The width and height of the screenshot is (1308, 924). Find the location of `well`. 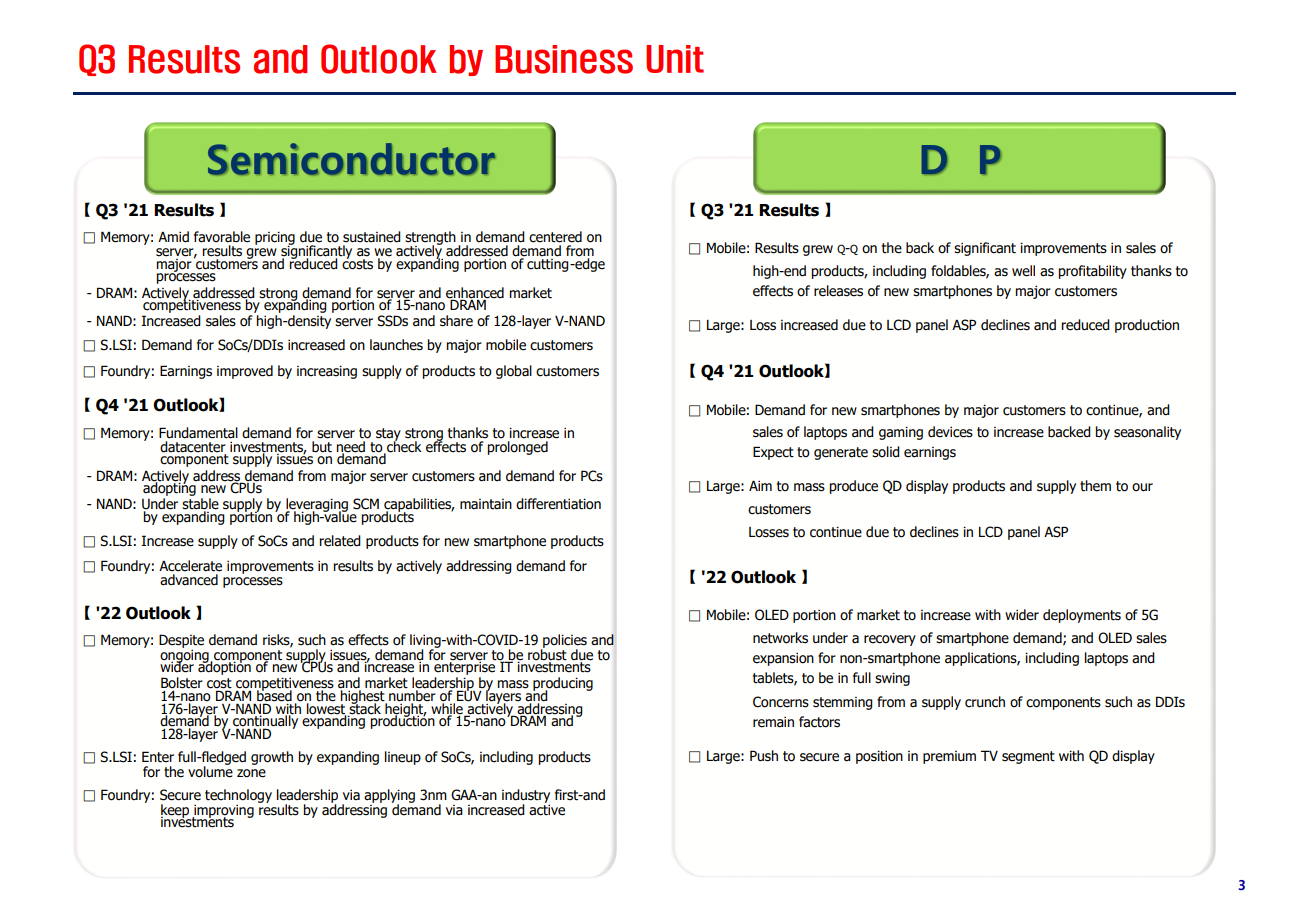

well is located at coordinates (1023, 271).
